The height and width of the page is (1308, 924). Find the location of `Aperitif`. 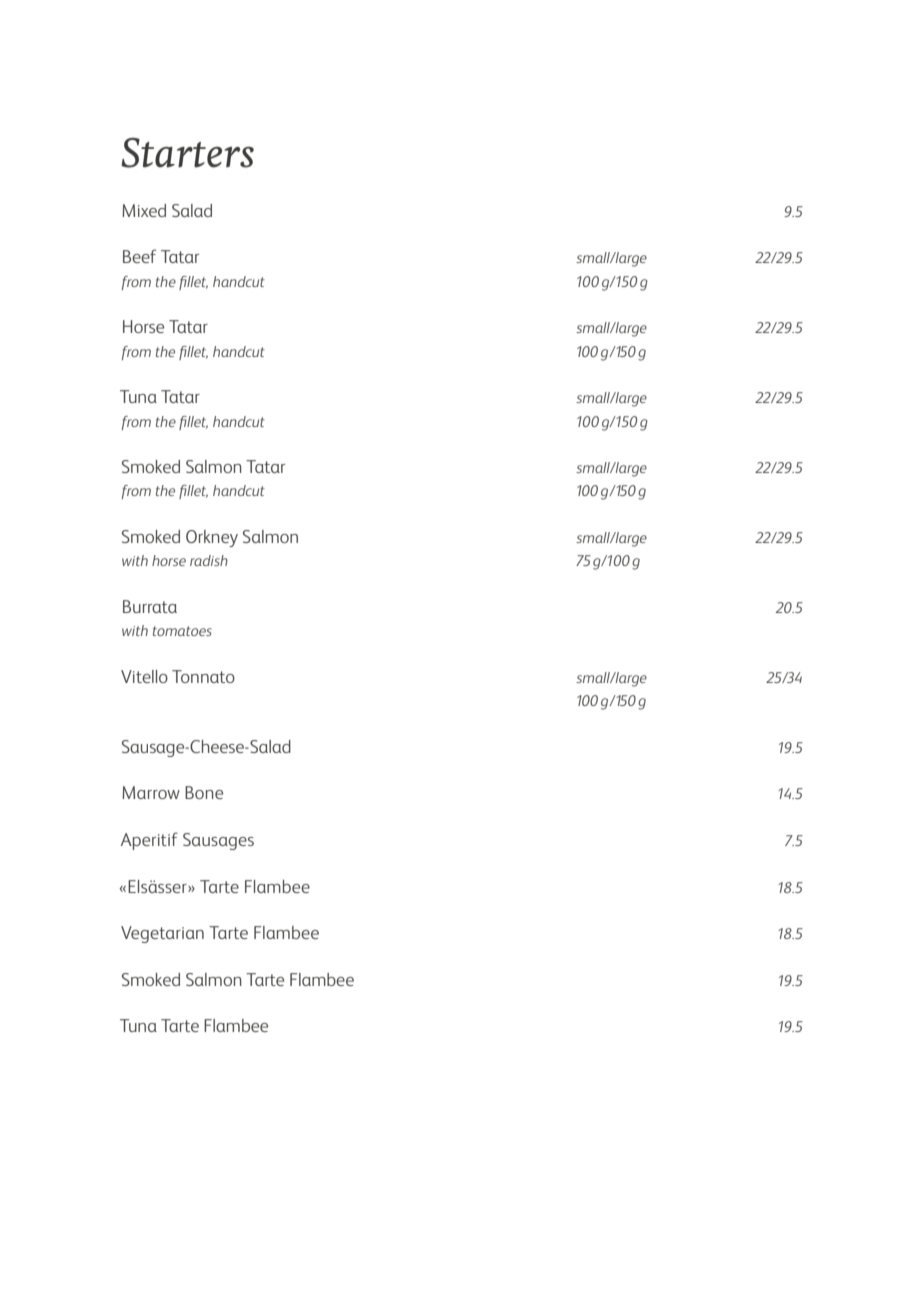

Aperitif is located at coordinates (149, 841).
